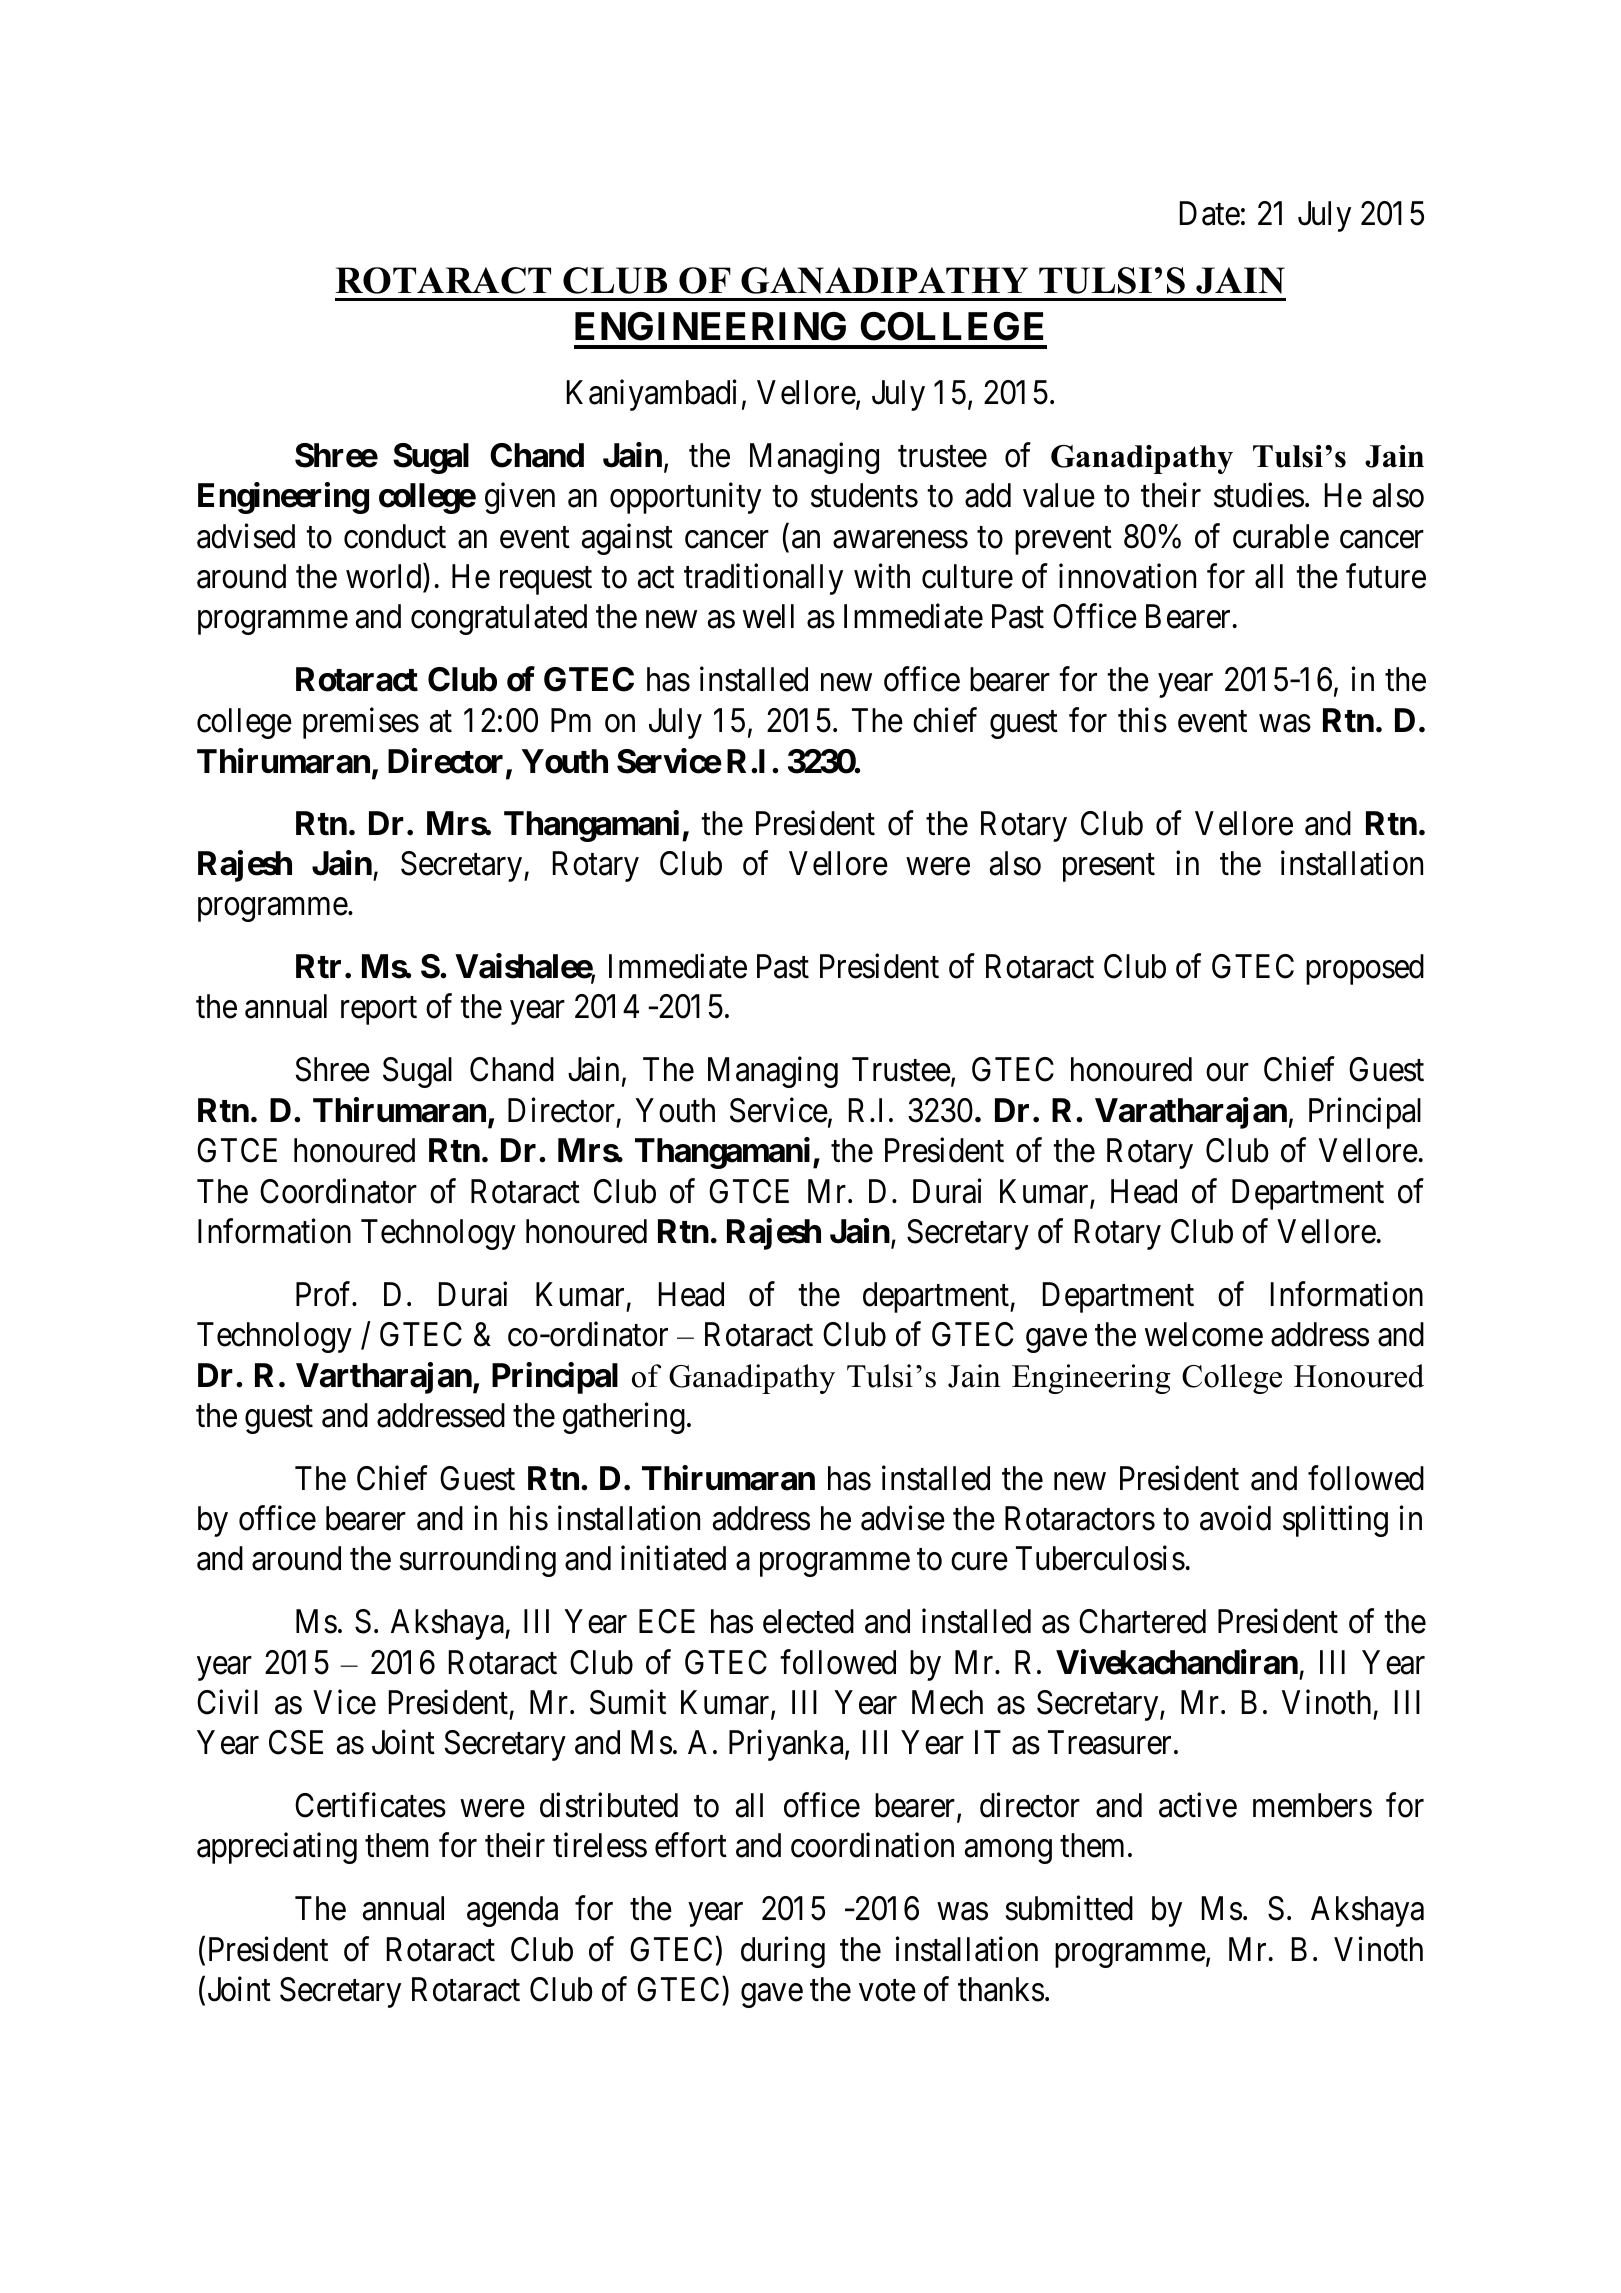 Image resolution: width=1621 pixels, height=2293 pixels. What do you see at coordinates (768, 616) in the screenshot?
I see `well` at bounding box center [768, 616].
